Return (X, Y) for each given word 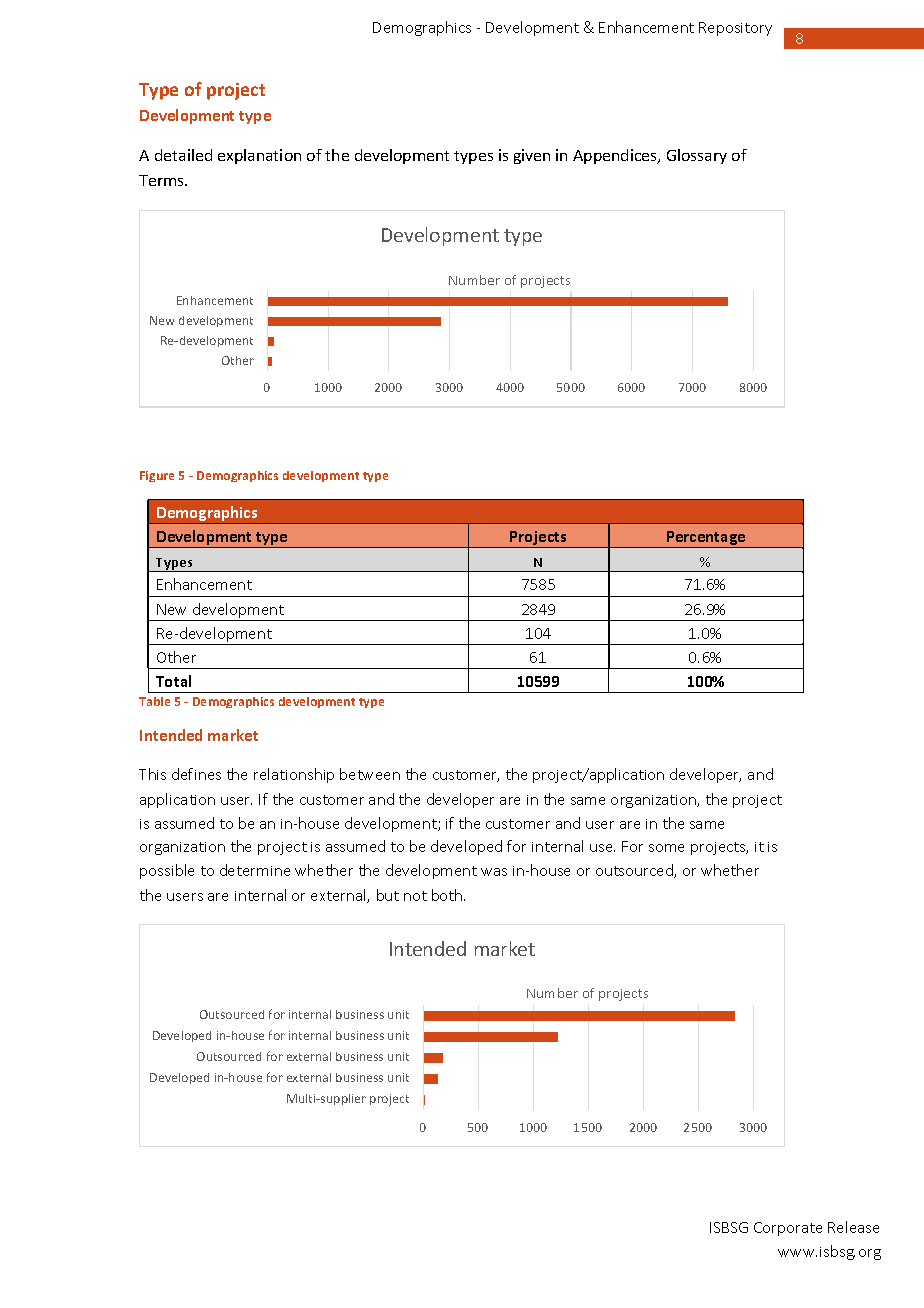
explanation (259, 156)
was (494, 872)
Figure (157, 476)
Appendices (616, 156)
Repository (735, 29)
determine (255, 870)
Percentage (706, 539)
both (448, 895)
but (388, 895)
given (532, 156)
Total (173, 681)
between (370, 774)
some (666, 848)
